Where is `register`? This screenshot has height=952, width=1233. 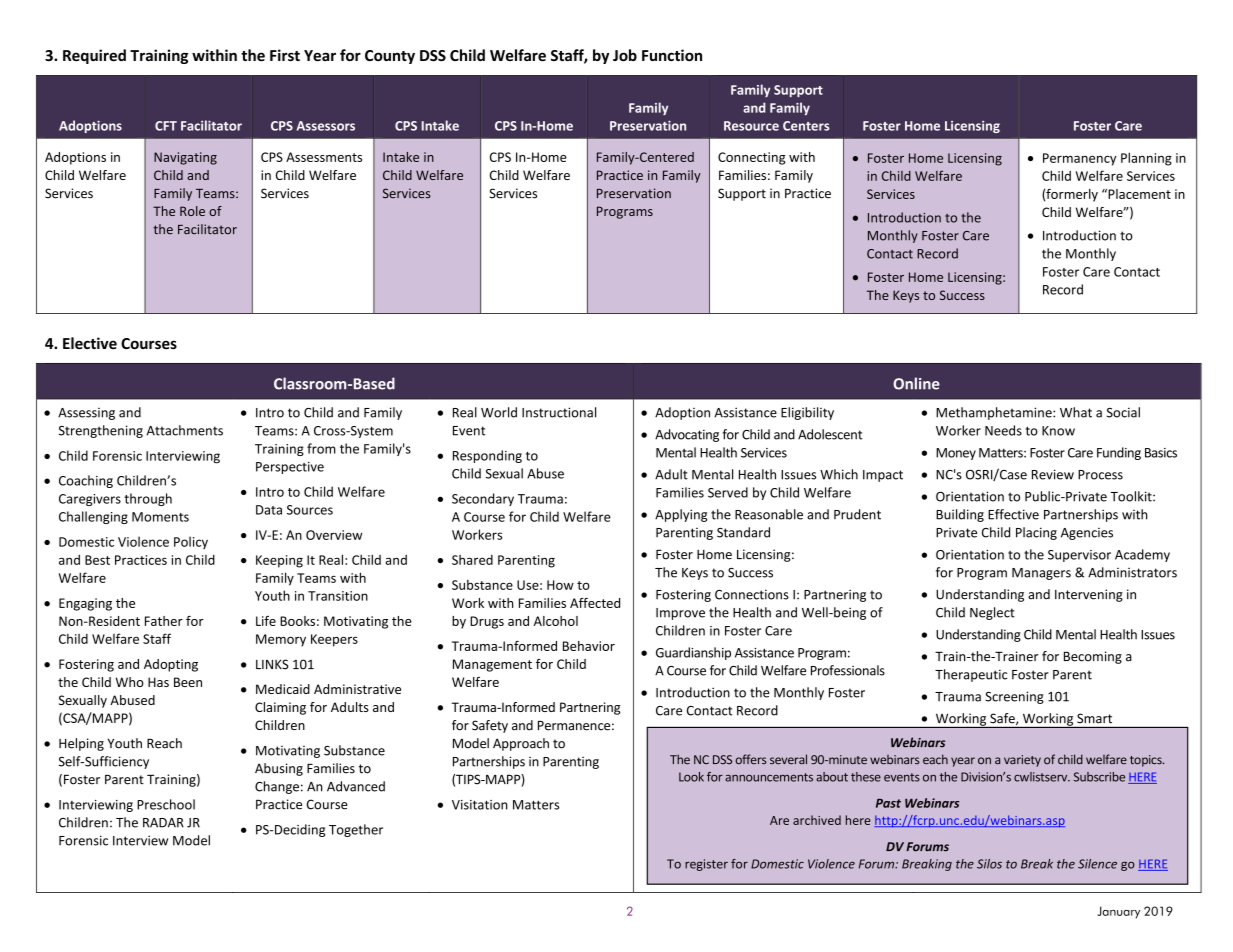
register is located at coordinates (706, 865).
